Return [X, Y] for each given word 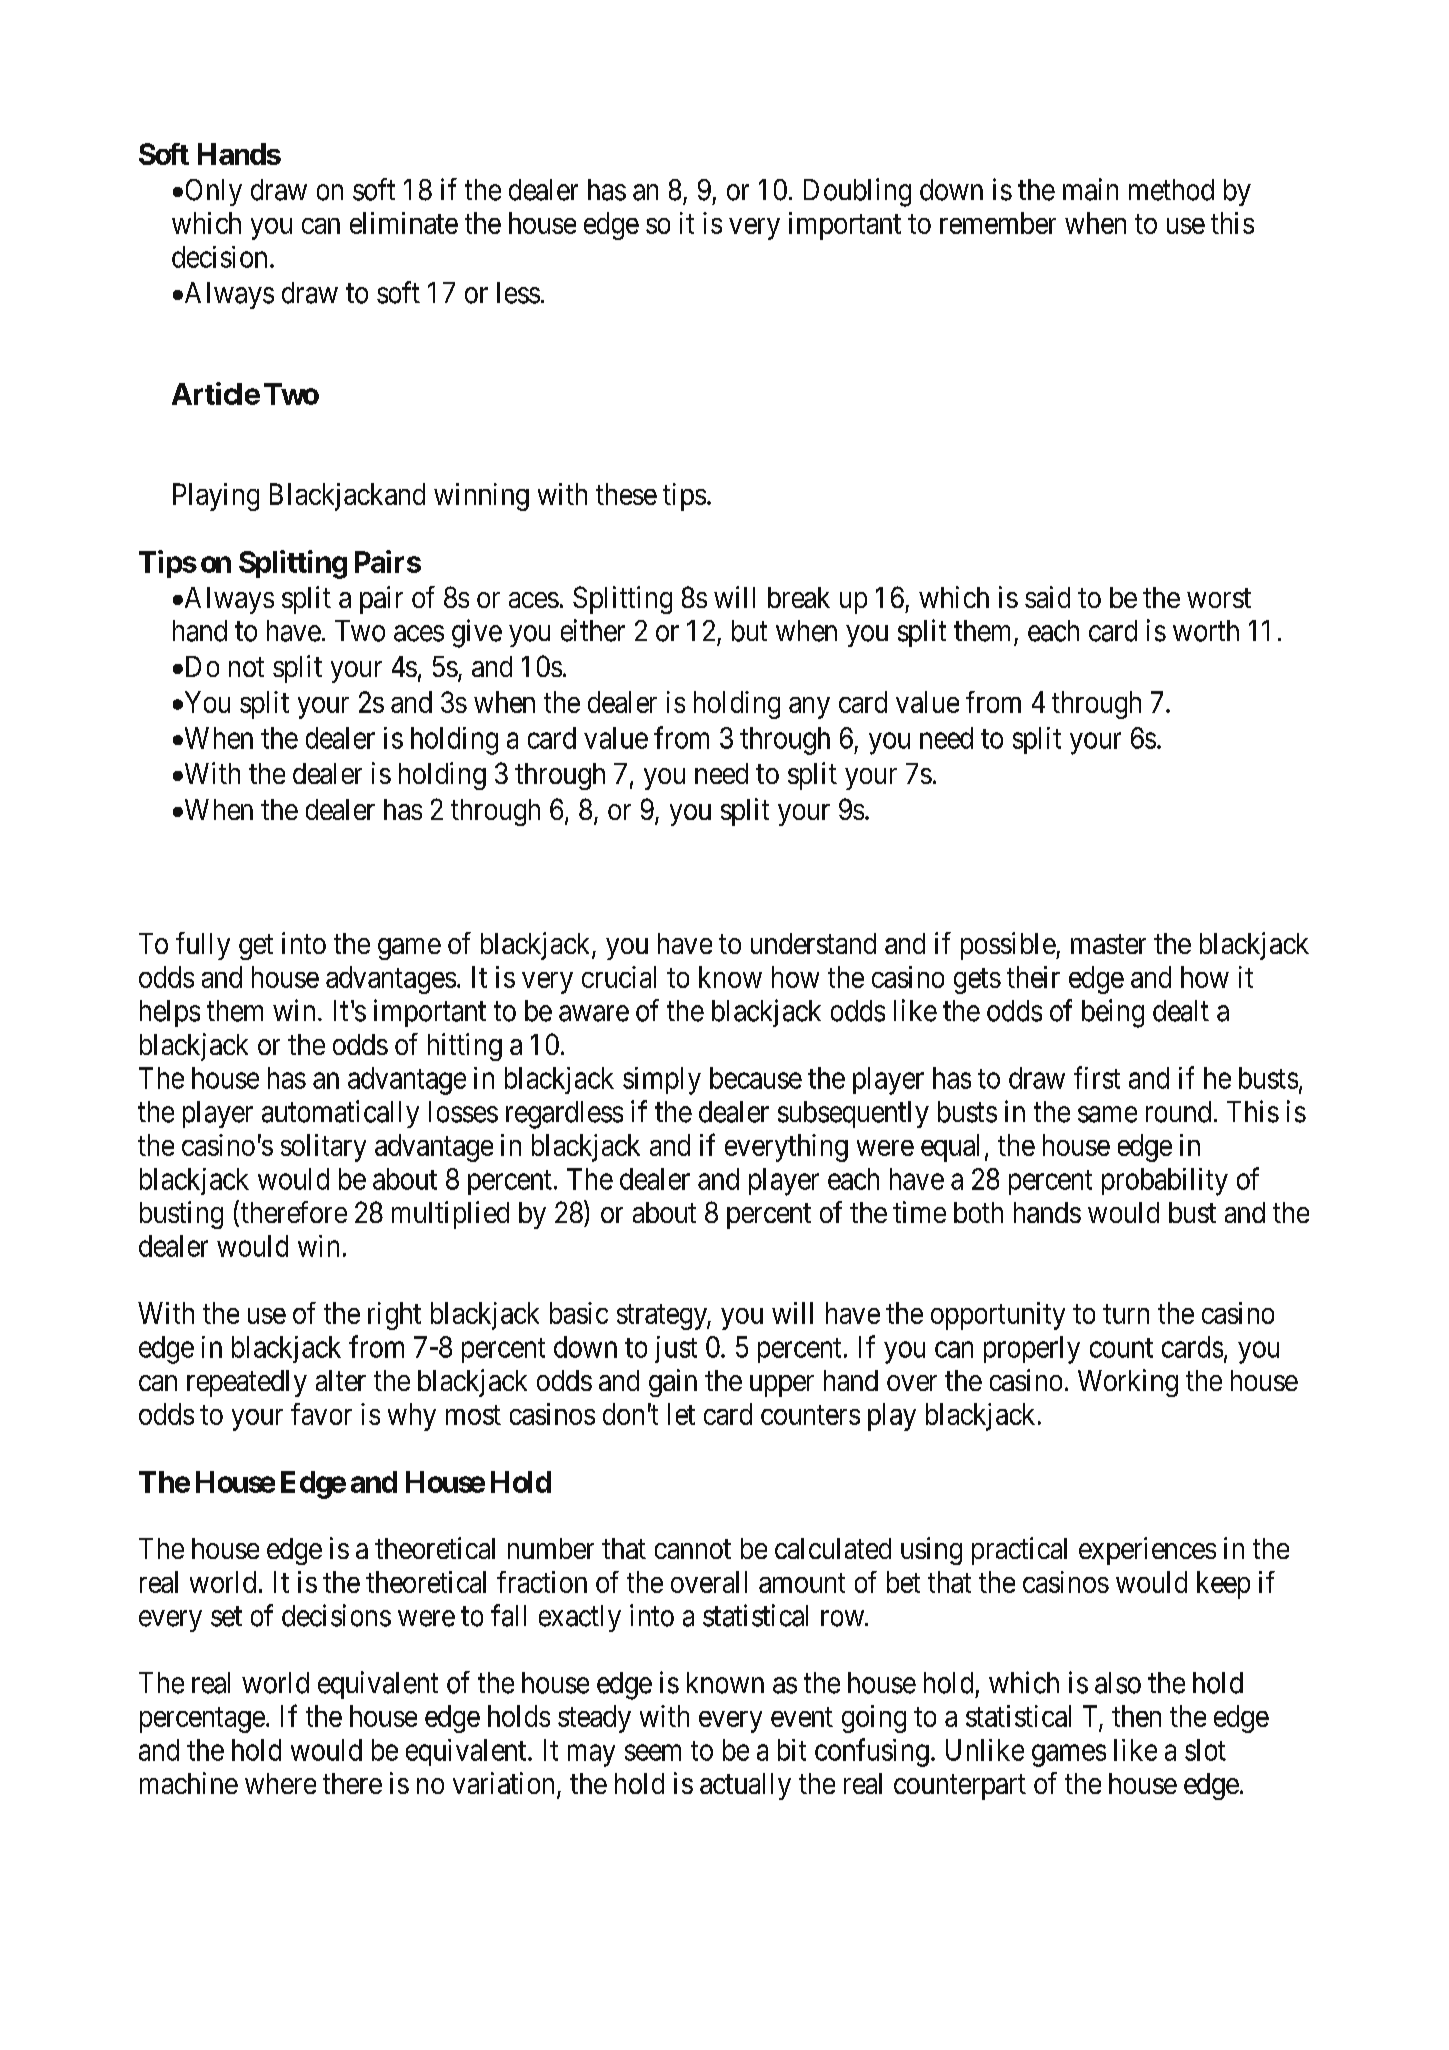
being [1113, 1013]
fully [203, 946]
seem [653, 1752]
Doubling [857, 192]
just [676, 1349]
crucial [619, 977]
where [280, 1783]
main [1090, 189]
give [477, 633]
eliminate [404, 223]
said [1047, 597]
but [749, 631]
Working [1128, 1383]
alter [341, 1380]
